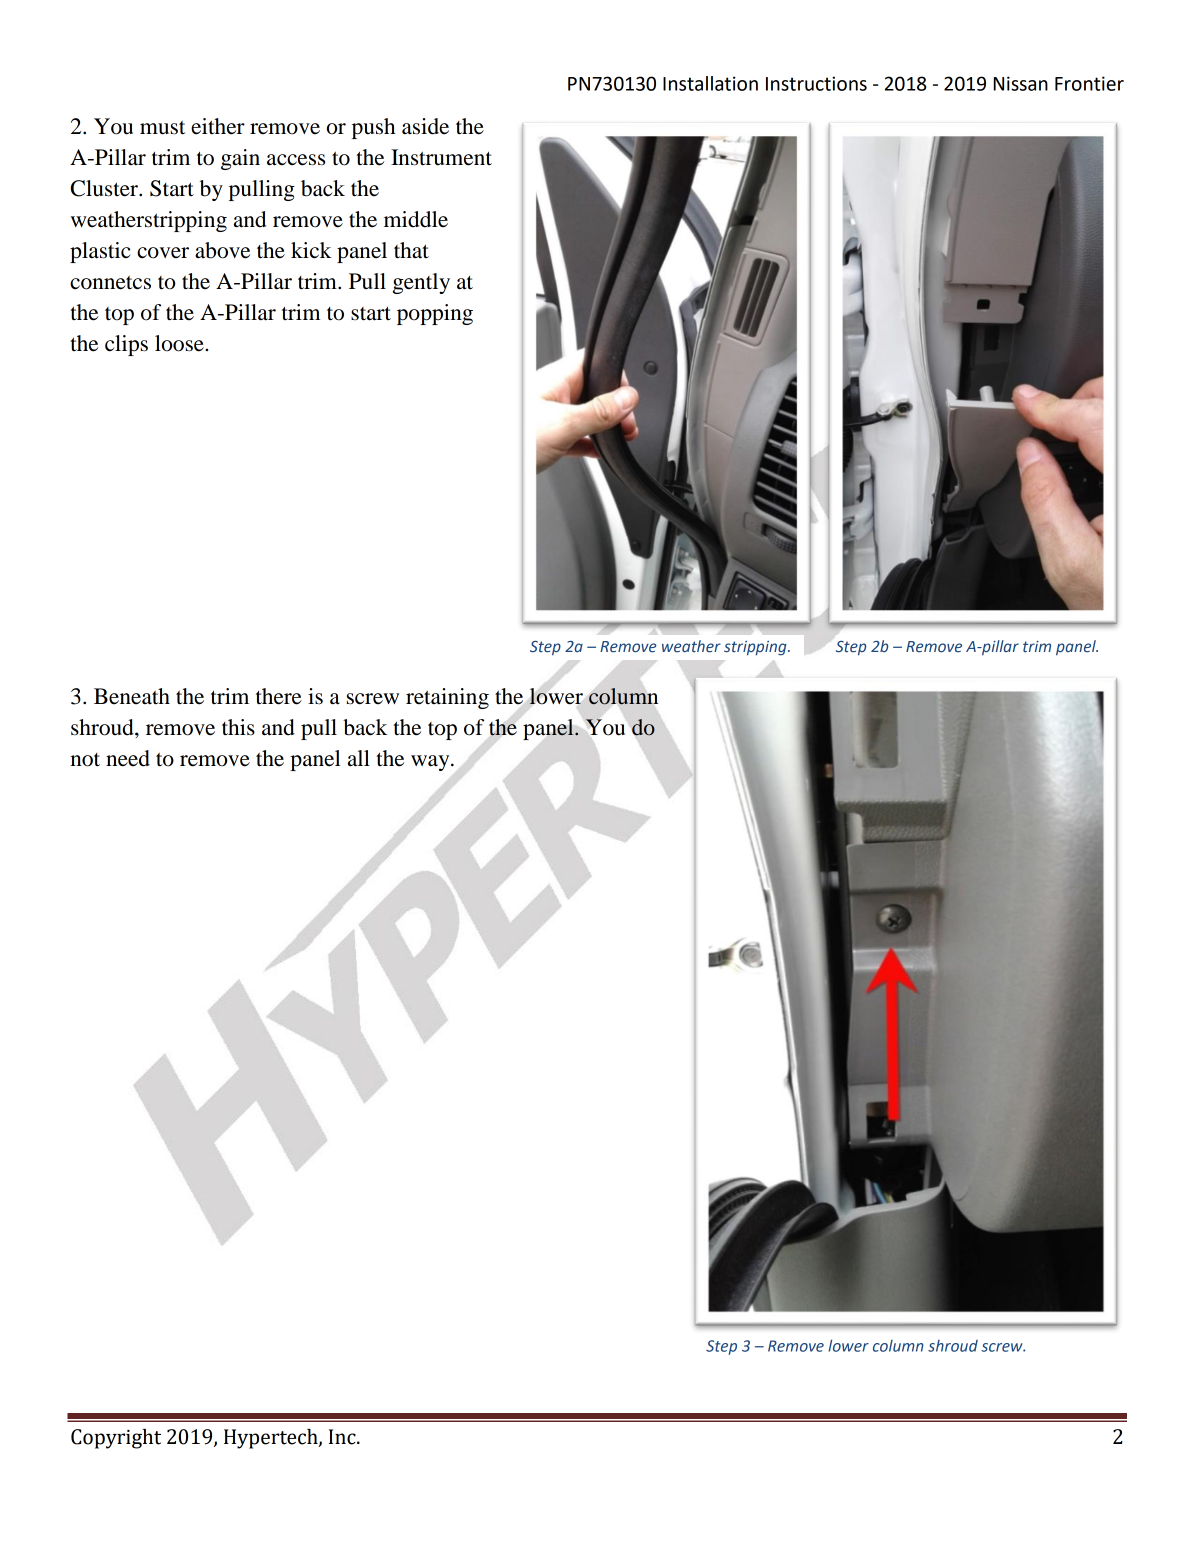 The height and width of the document is (1545, 1194). I want to click on Nissan, so click(1020, 83).
